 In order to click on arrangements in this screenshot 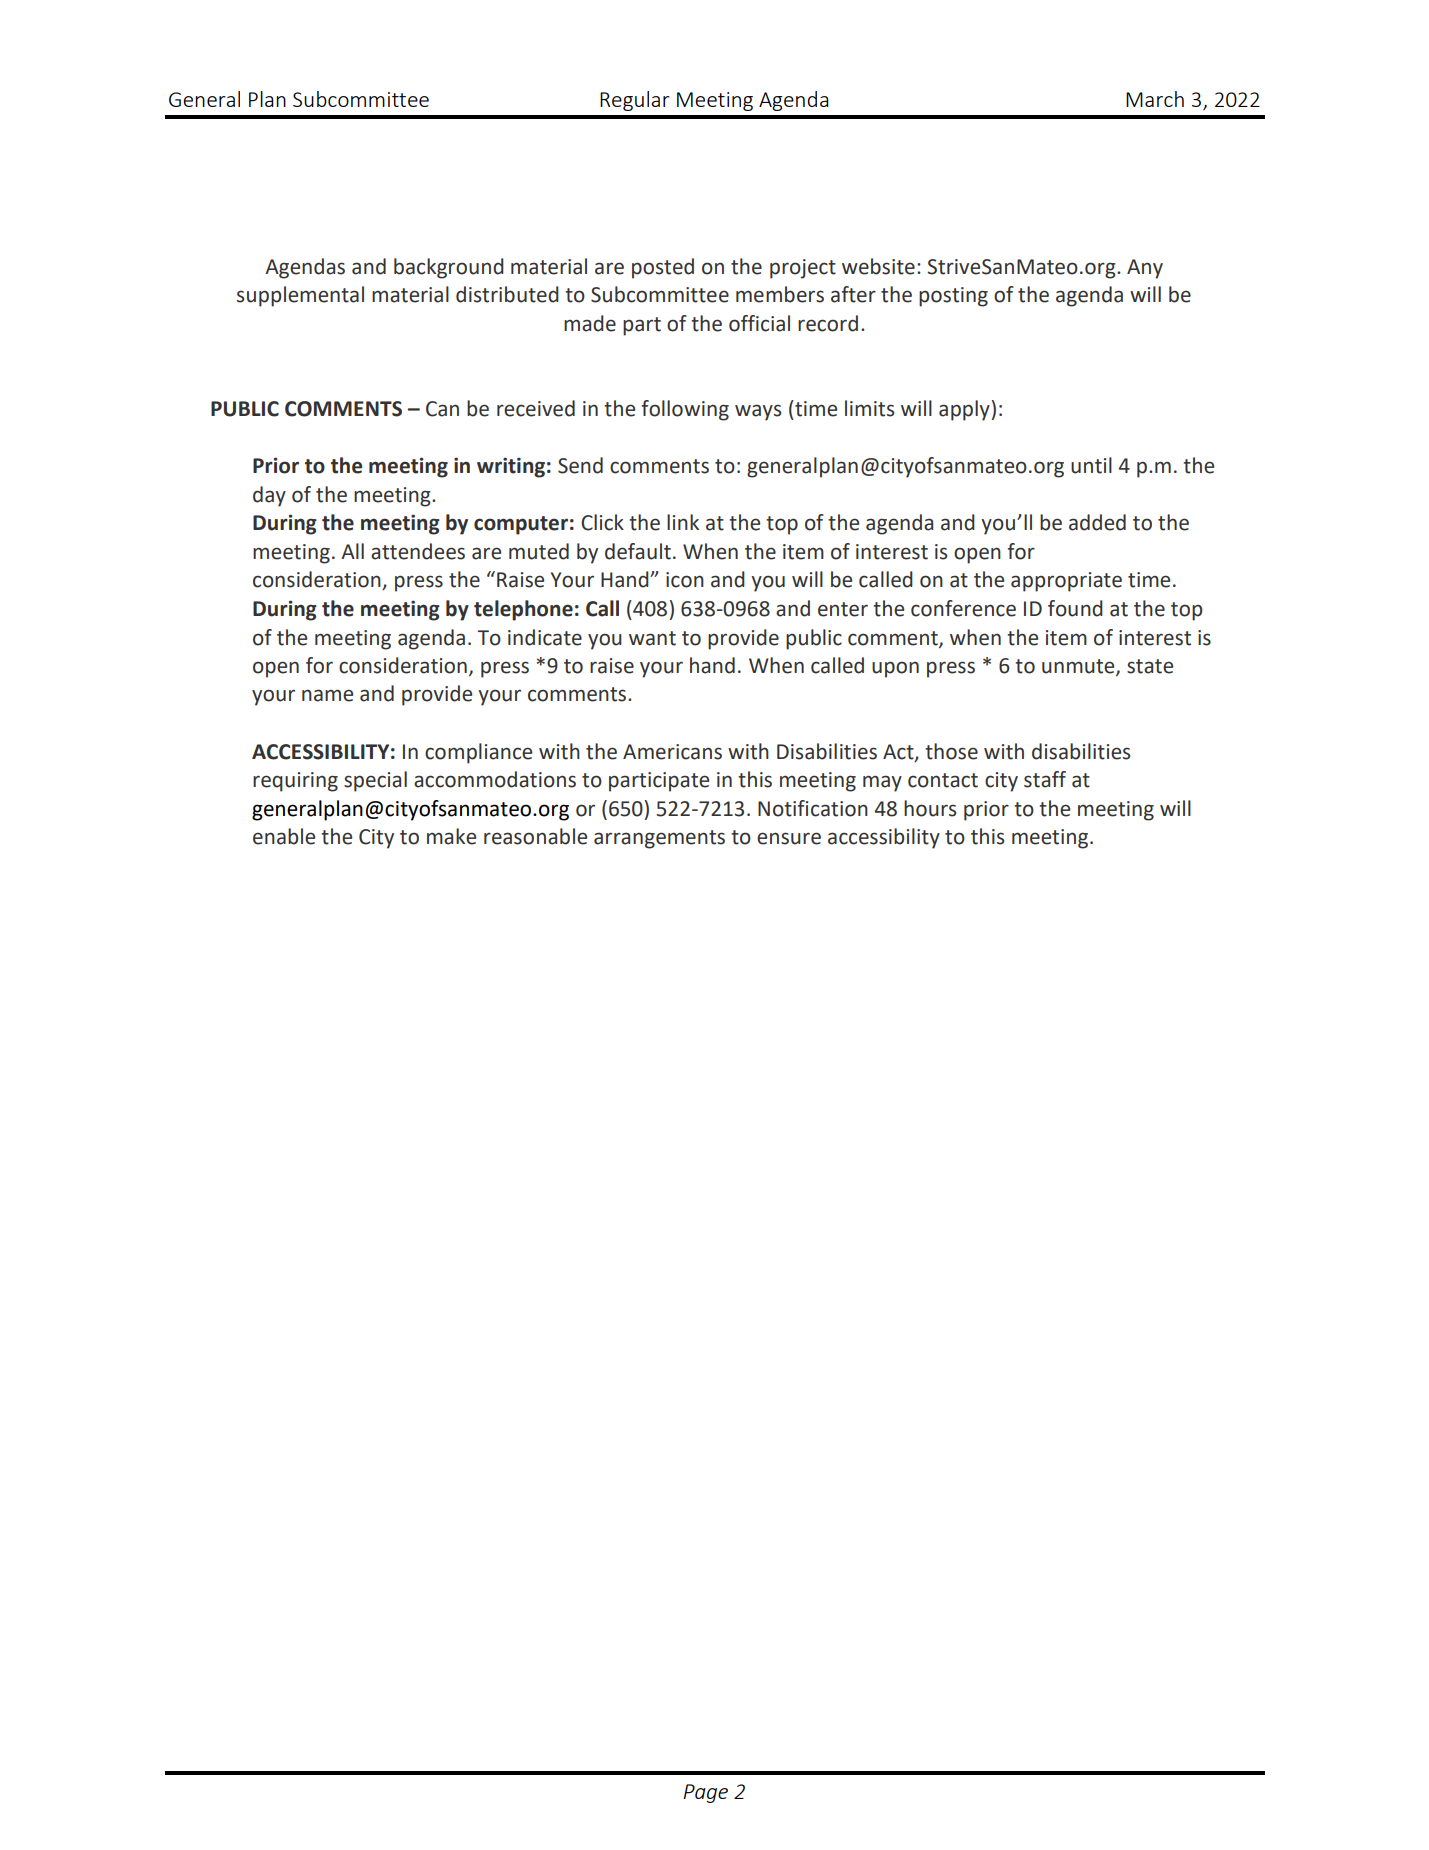, I will do `click(659, 839)`.
